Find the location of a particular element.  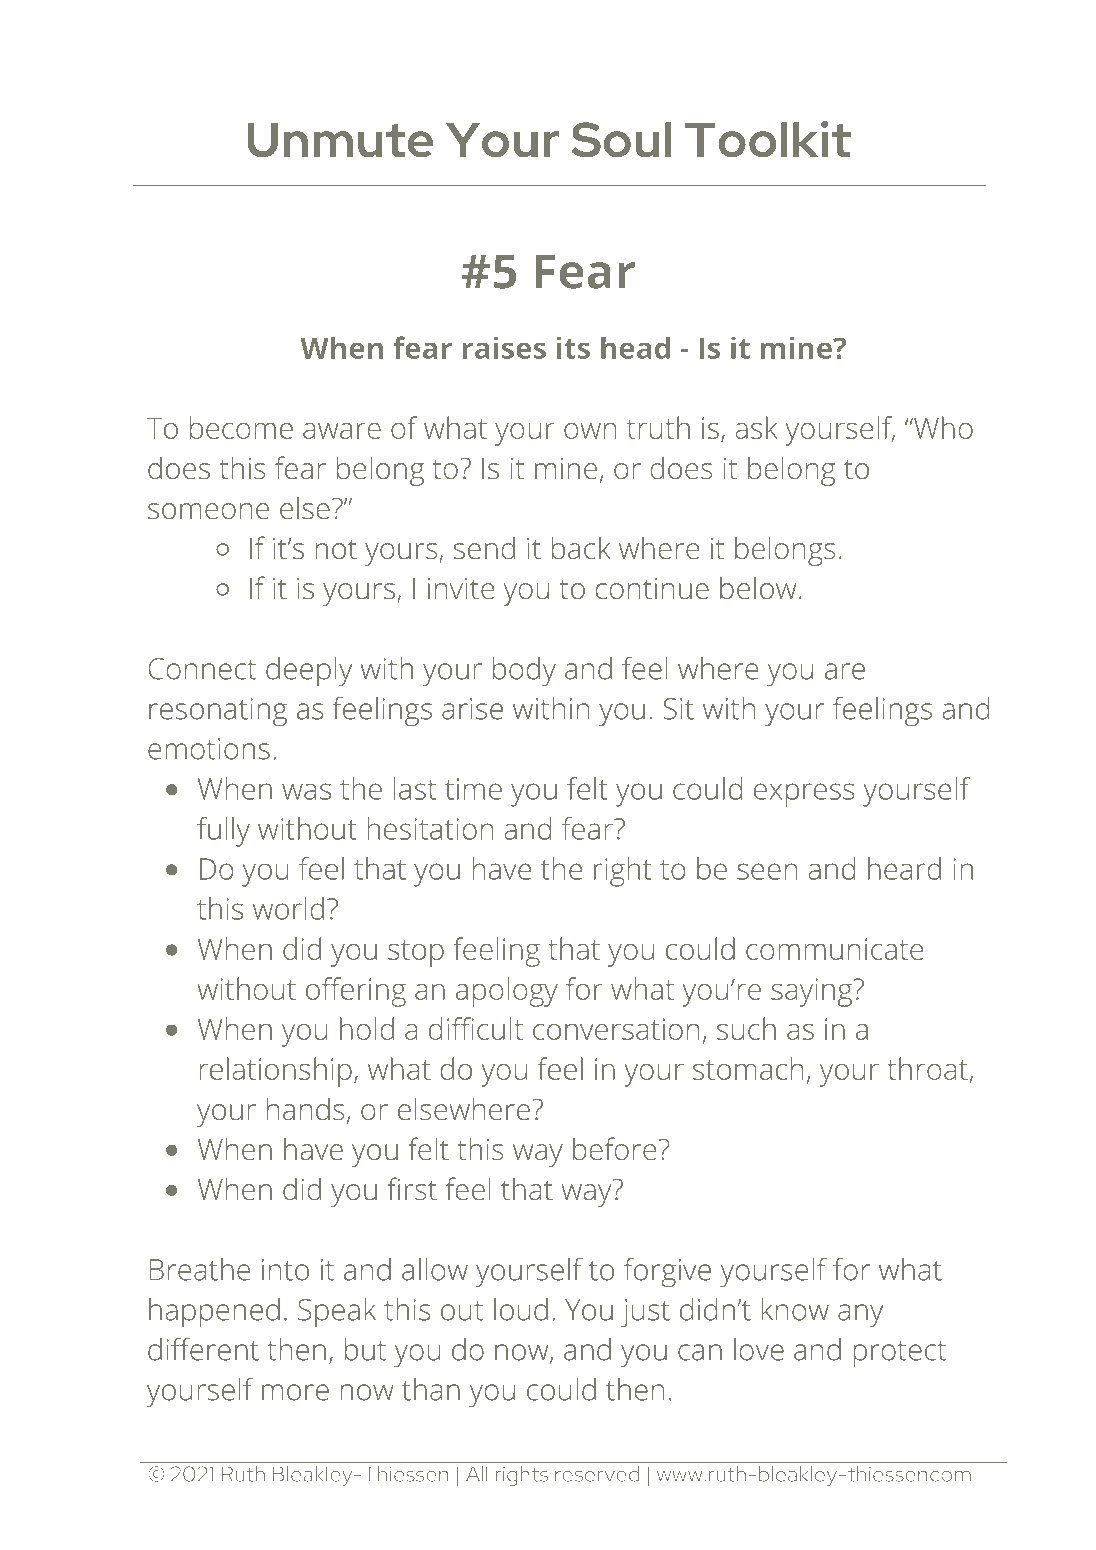

below is located at coordinates (758, 587).
